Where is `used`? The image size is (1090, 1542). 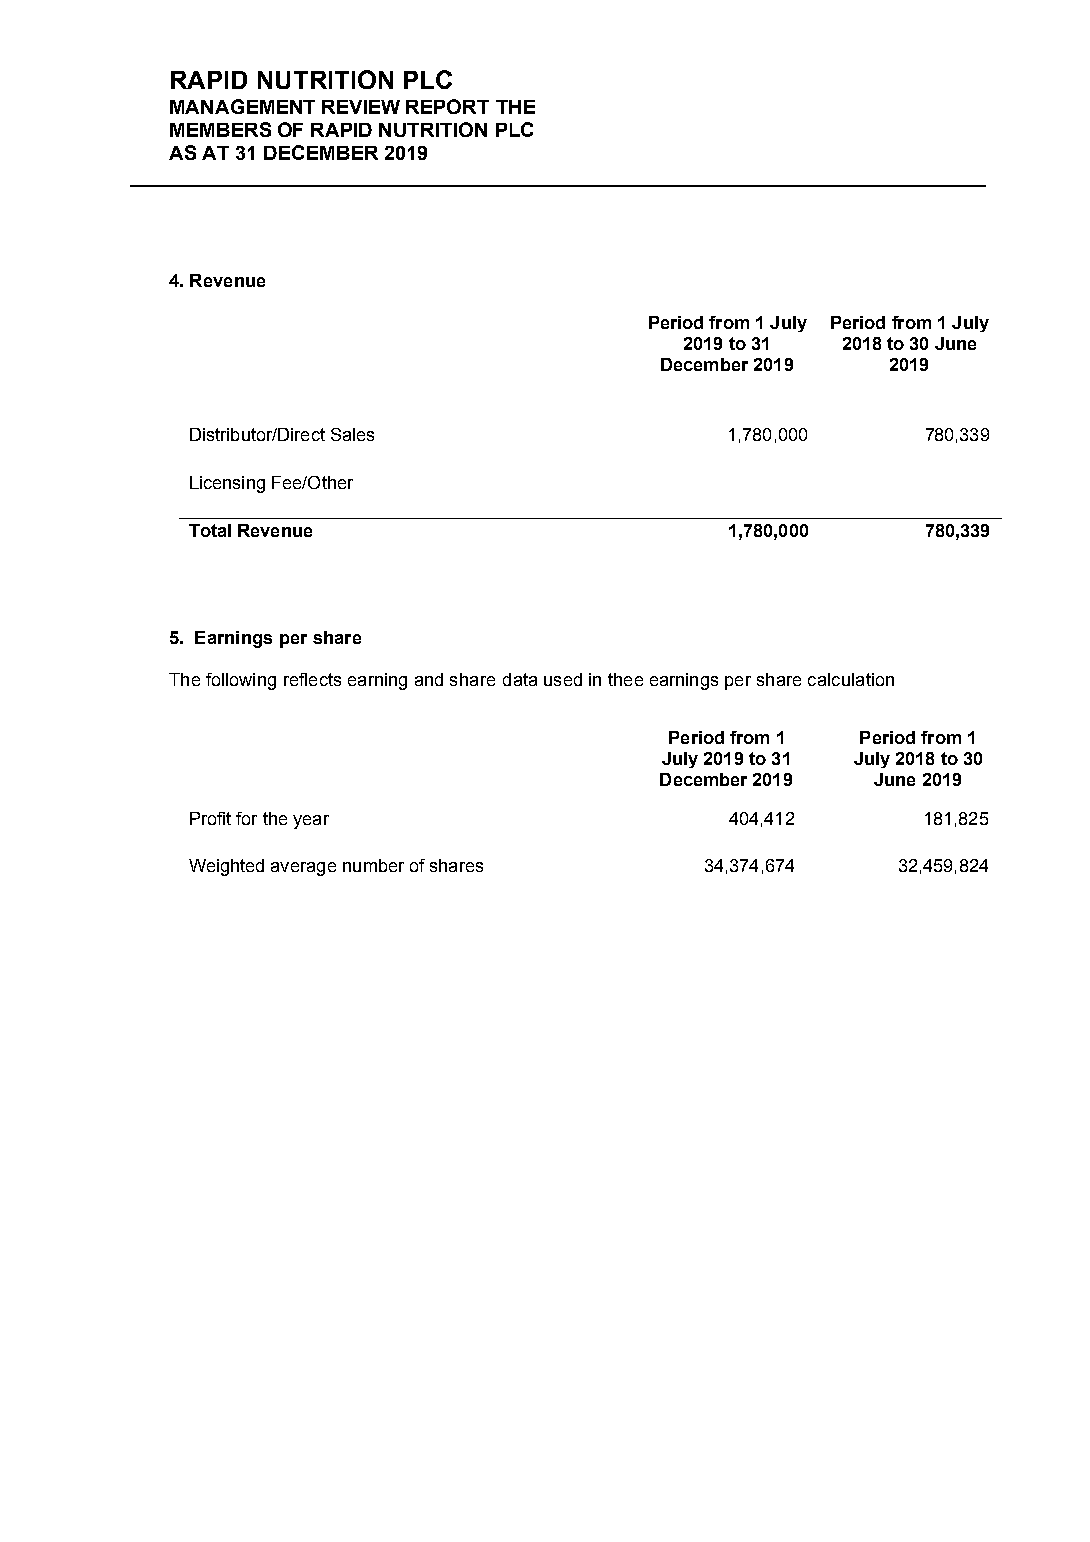
used is located at coordinates (563, 679).
